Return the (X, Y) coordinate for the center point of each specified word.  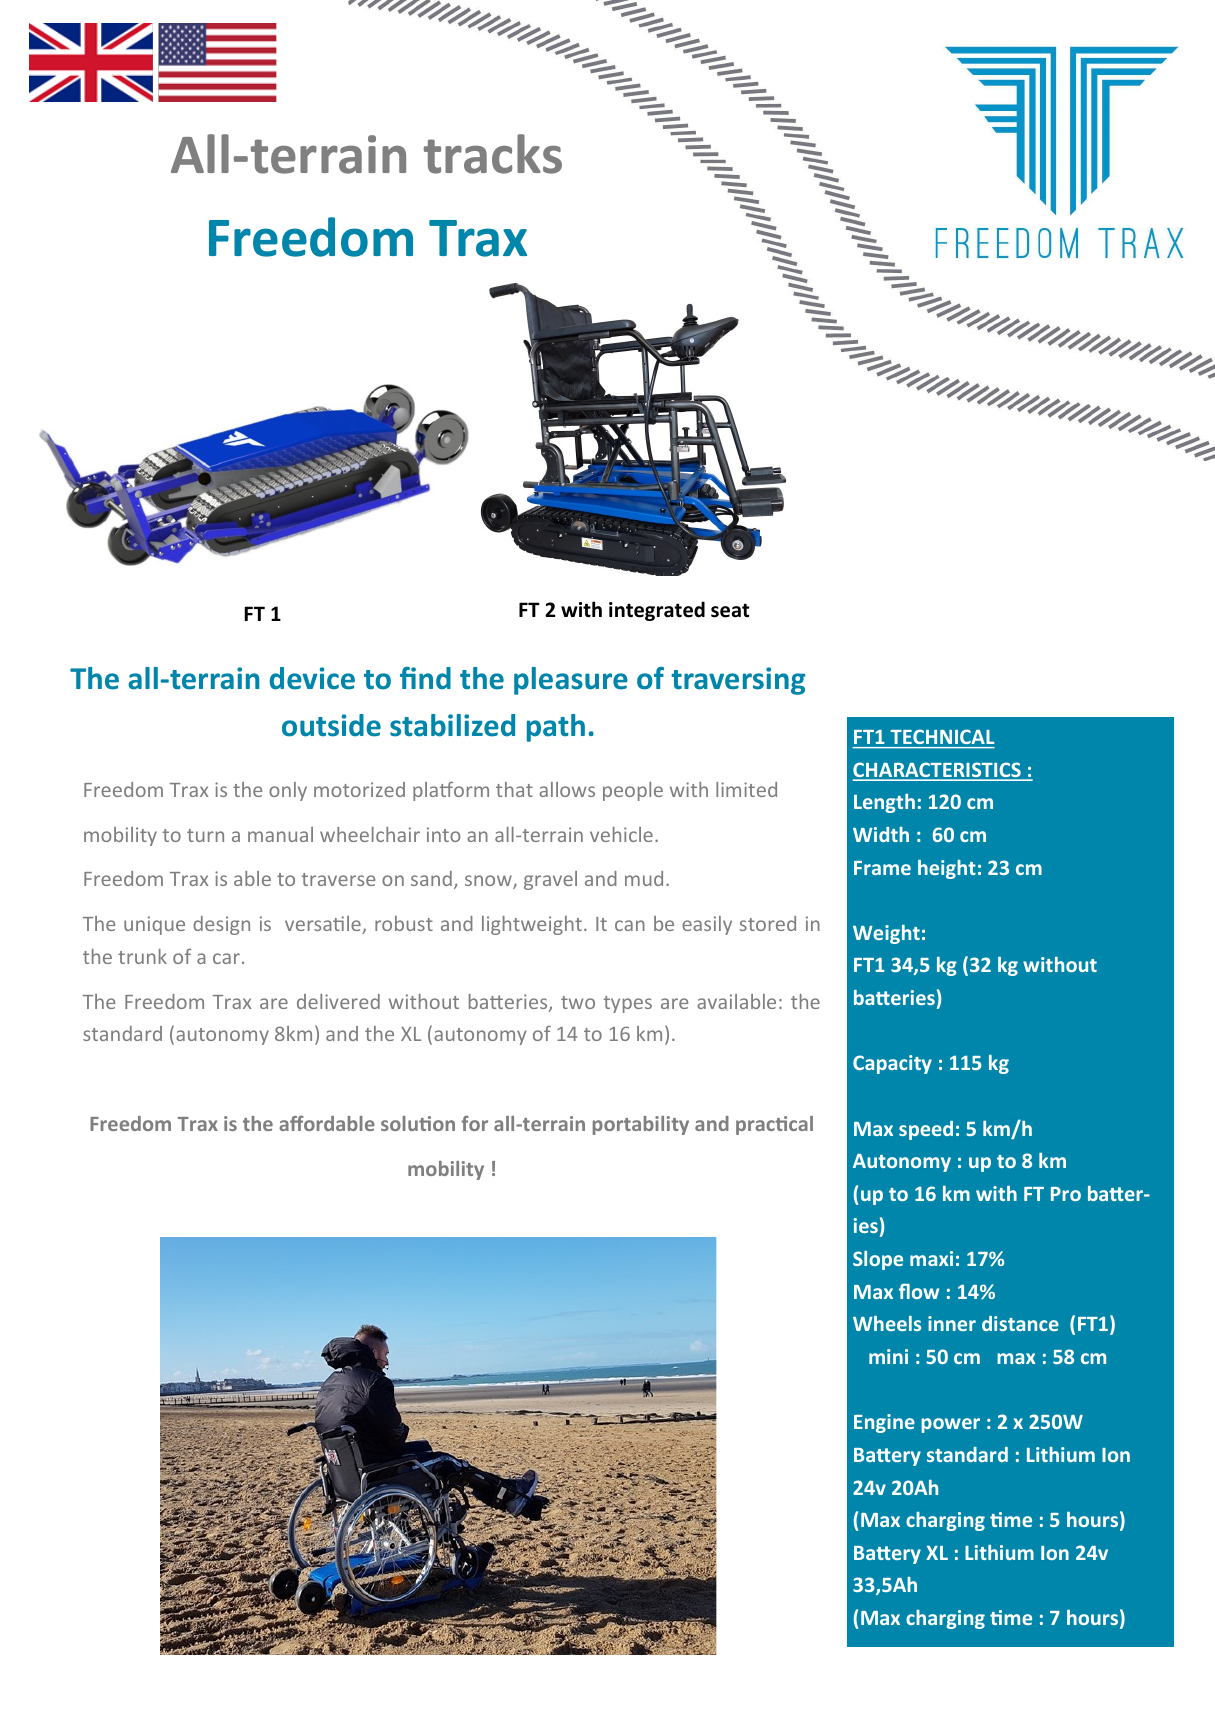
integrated (657, 611)
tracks (493, 154)
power (950, 1425)
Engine (884, 1423)
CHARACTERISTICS (938, 771)
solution (418, 1123)
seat (730, 610)
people (633, 791)
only (288, 791)
